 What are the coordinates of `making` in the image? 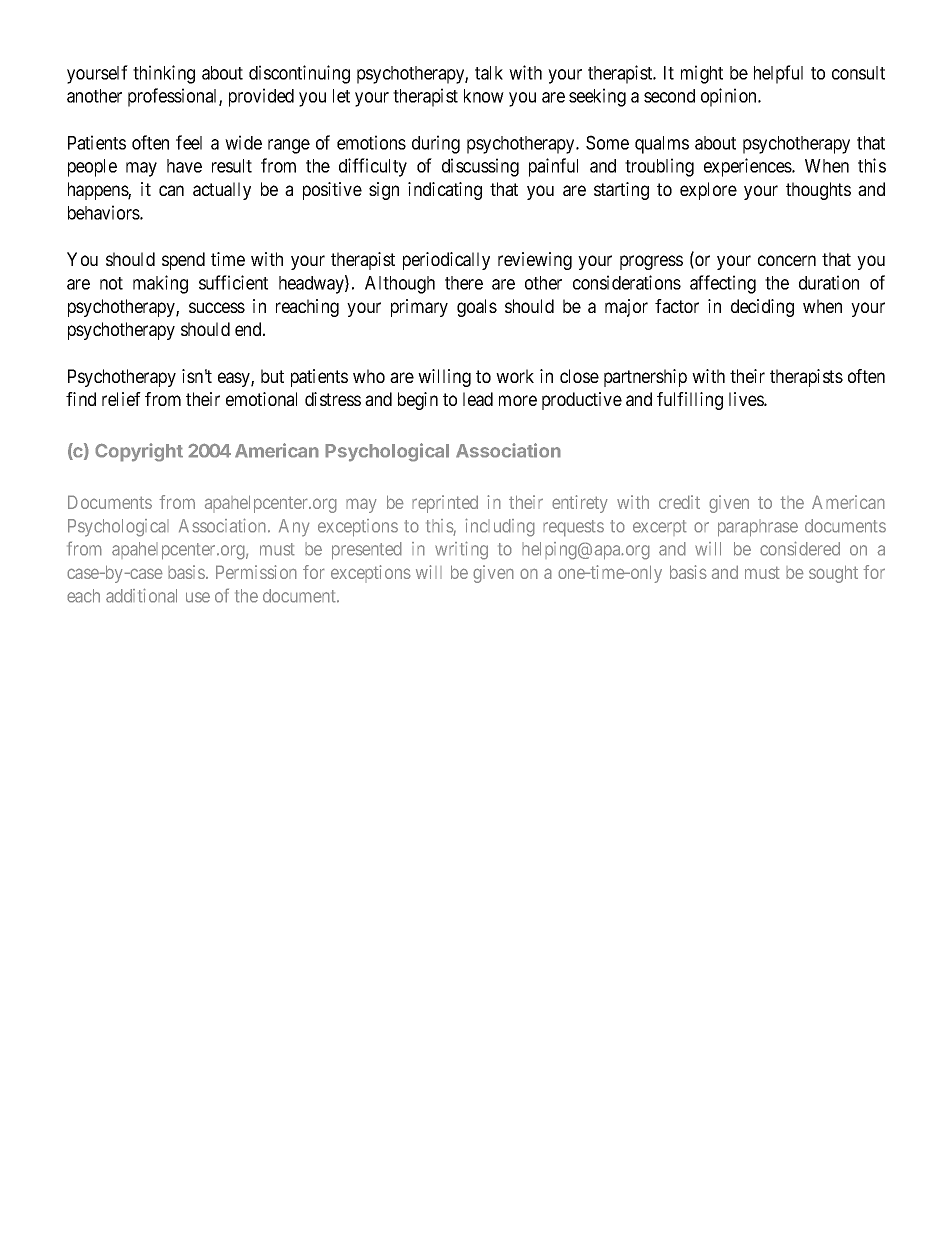 It's located at (160, 284).
